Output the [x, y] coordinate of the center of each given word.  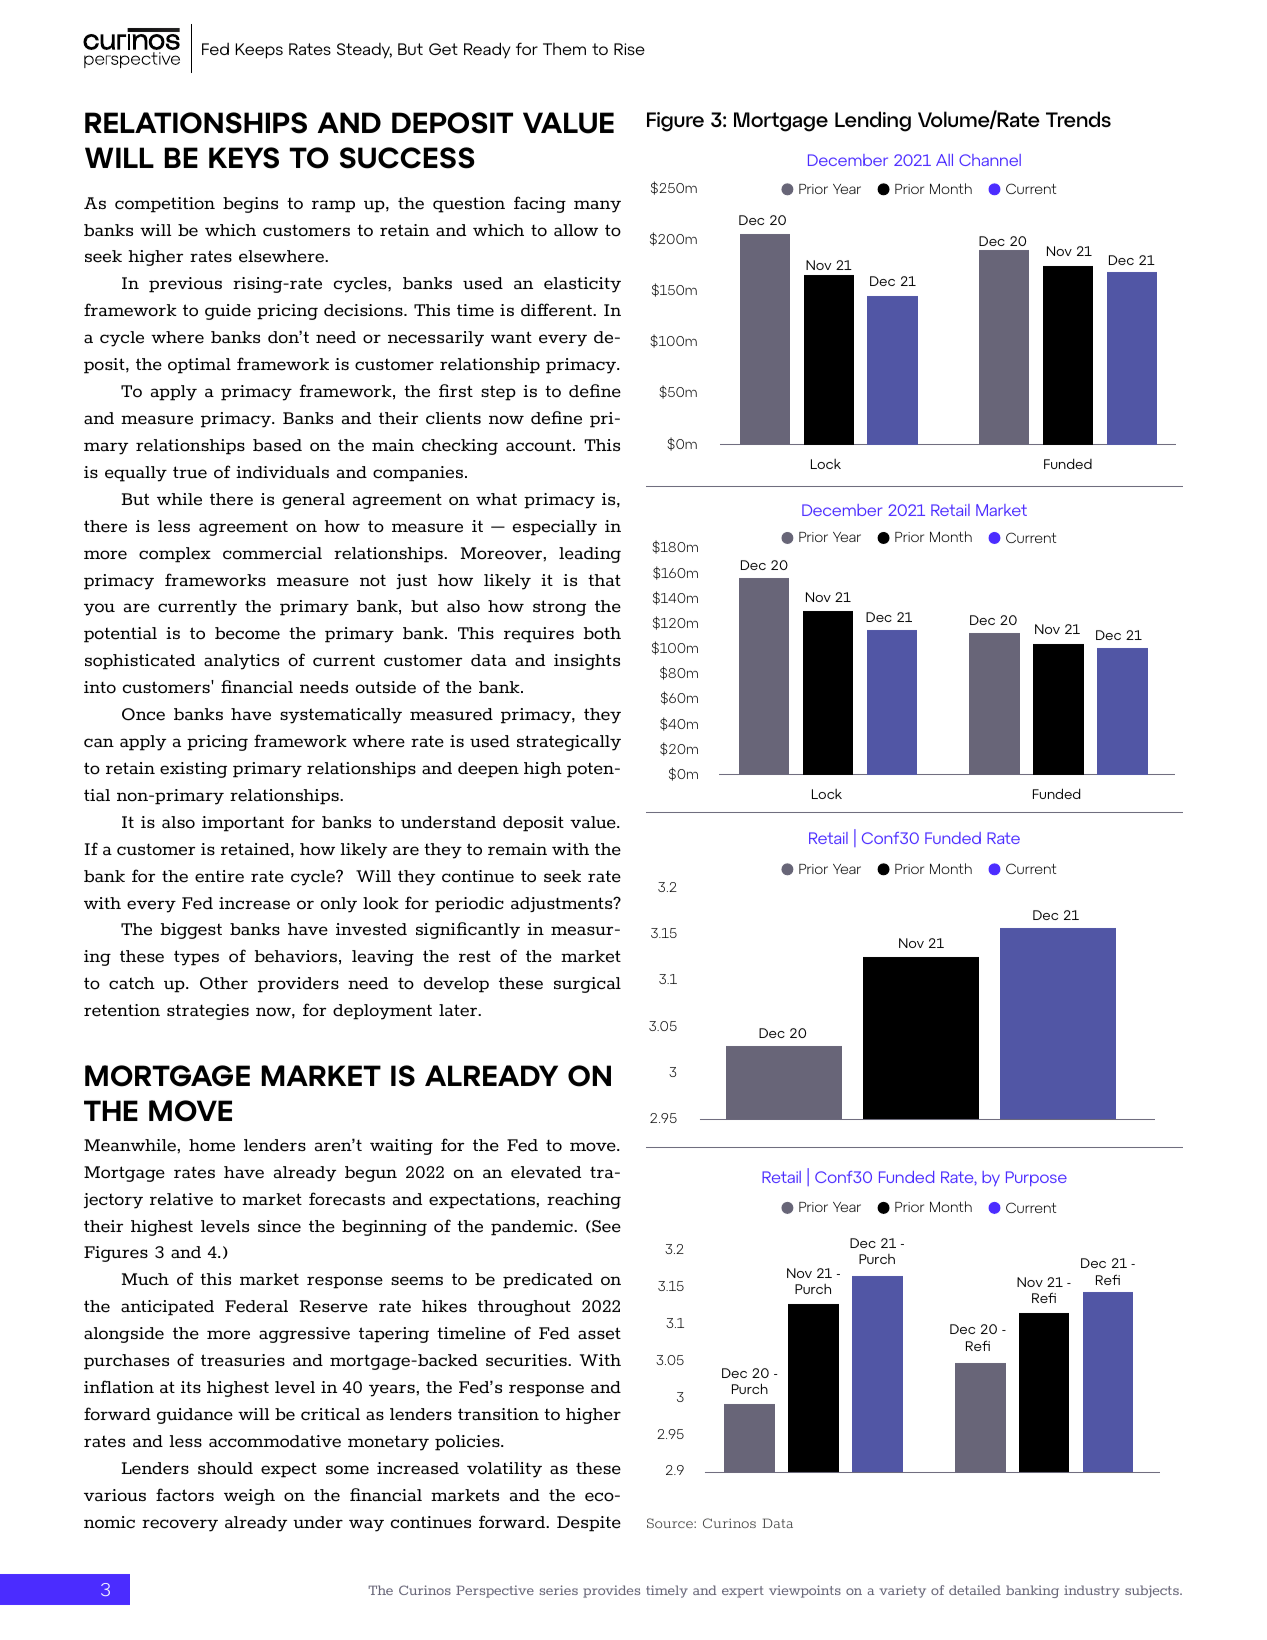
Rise [629, 49]
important [243, 824]
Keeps [259, 51]
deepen [488, 770]
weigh [249, 1497]
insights [587, 662]
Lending [873, 121]
